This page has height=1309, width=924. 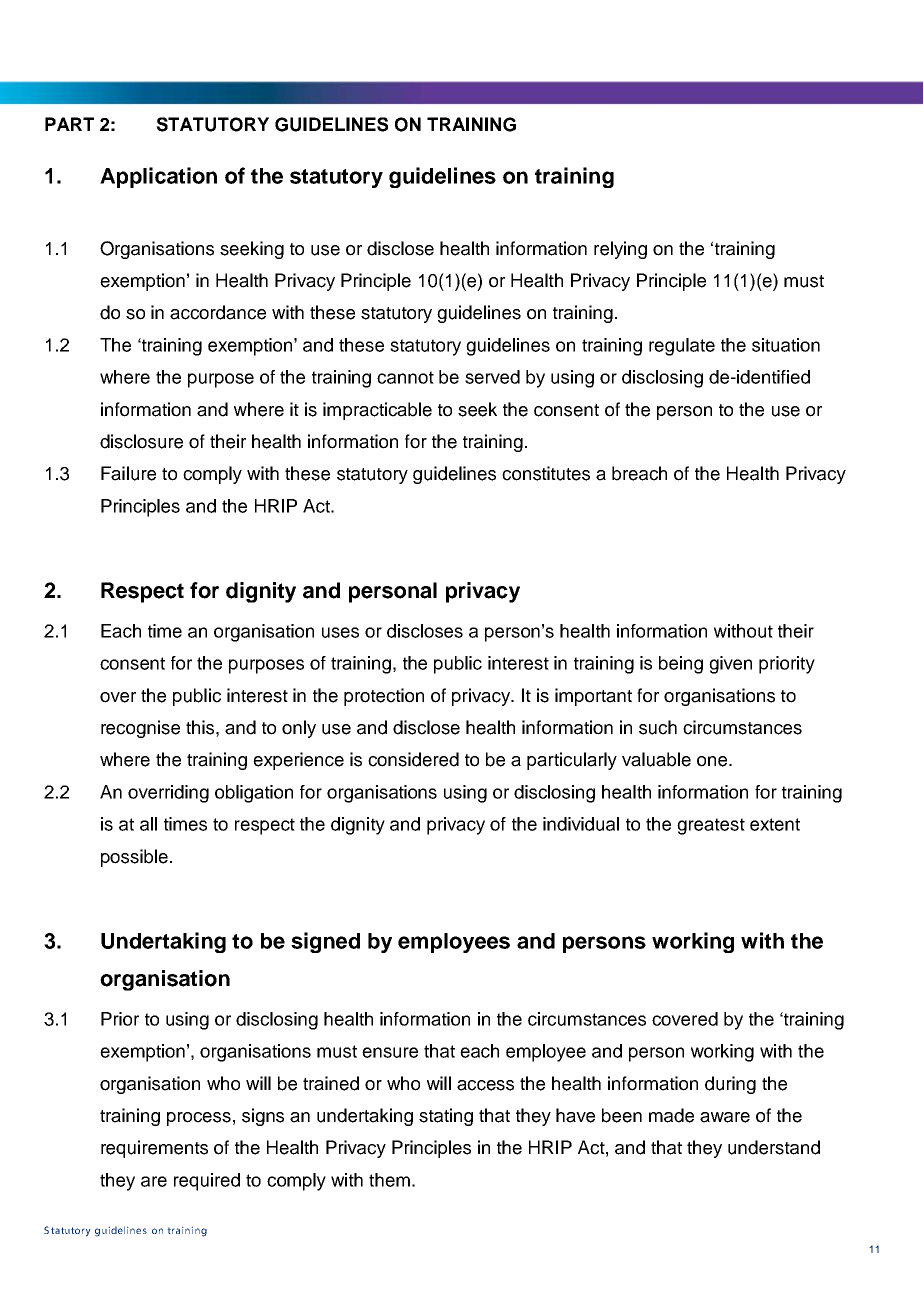 What do you see at coordinates (620, 250) in the page?
I see `relying` at bounding box center [620, 250].
